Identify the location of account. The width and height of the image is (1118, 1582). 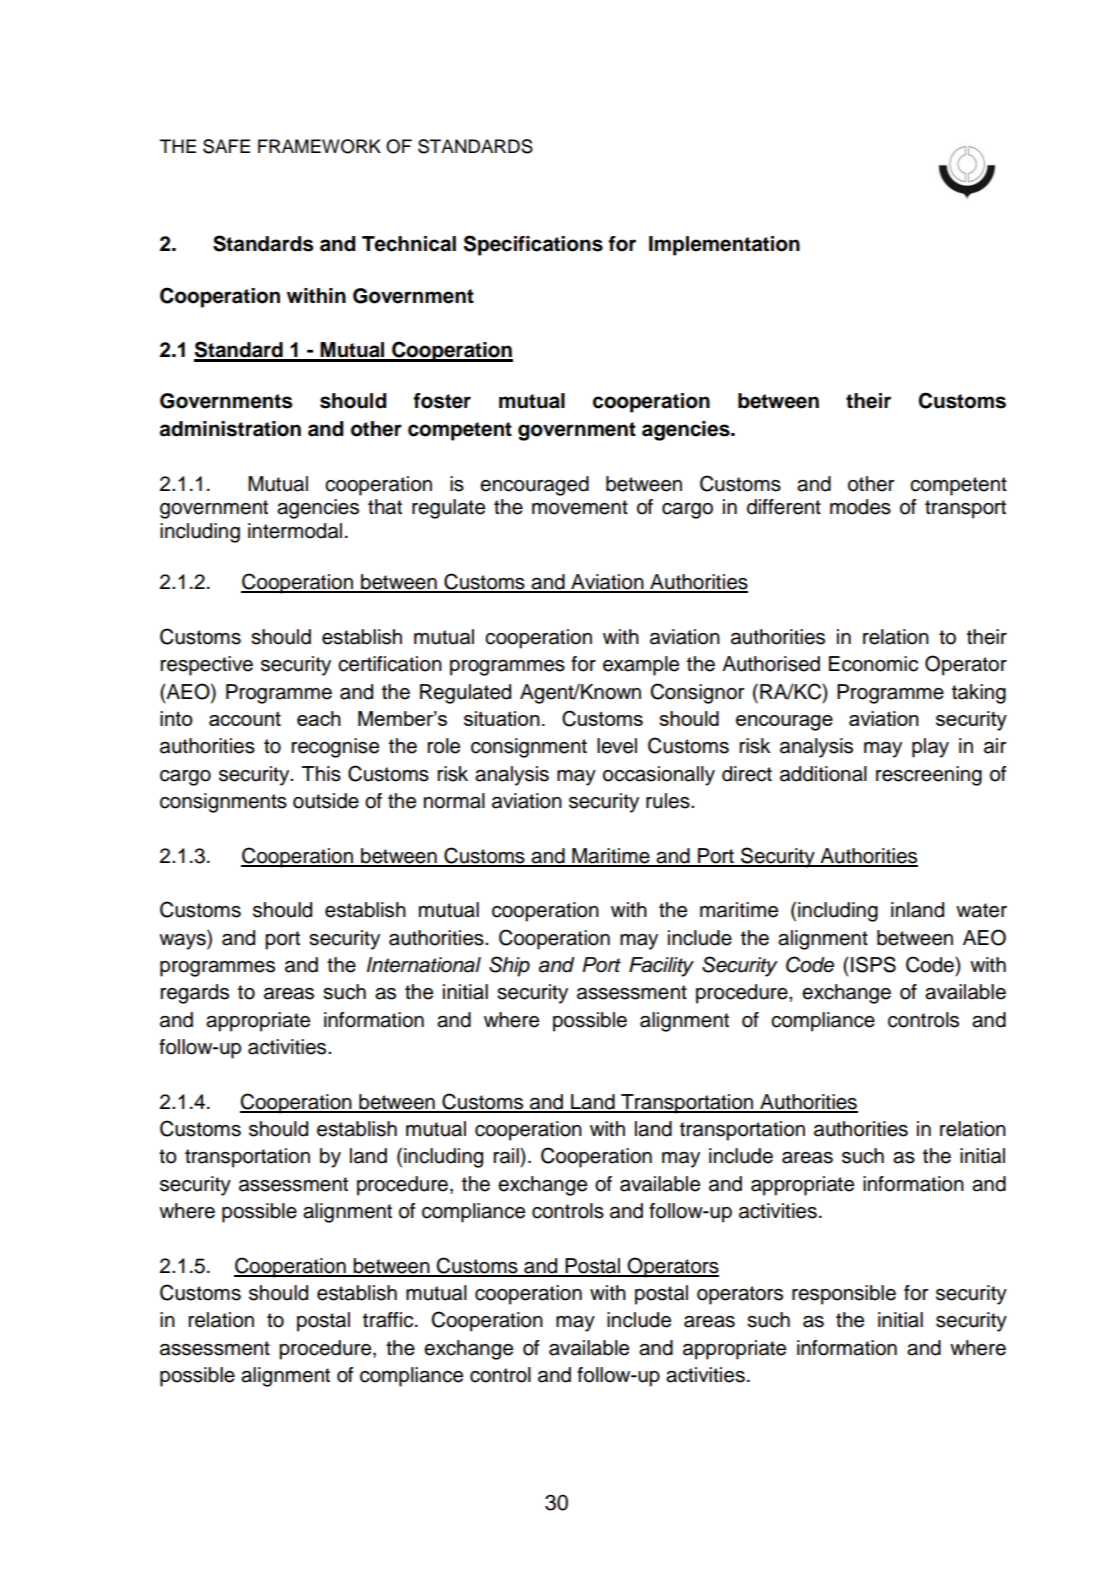
(245, 718).
